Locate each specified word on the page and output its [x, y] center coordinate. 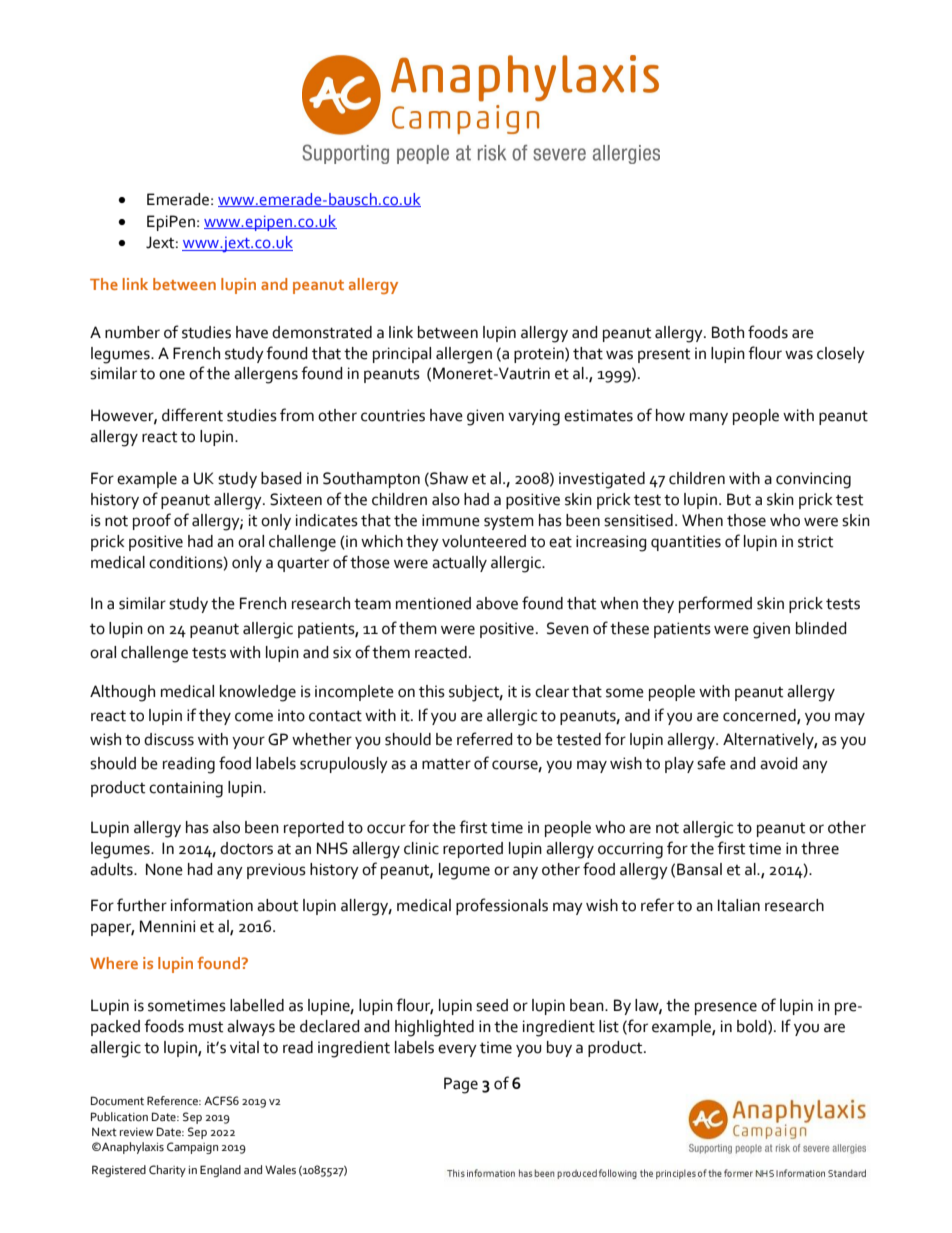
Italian [739, 905]
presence [726, 1008]
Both [728, 332]
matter [446, 764]
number [132, 332]
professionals [502, 906]
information [212, 905]
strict [815, 541]
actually [459, 564]
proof [152, 521]
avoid [779, 763]
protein [540, 355]
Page [461, 1085]
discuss [169, 739]
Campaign [192, 1148]
